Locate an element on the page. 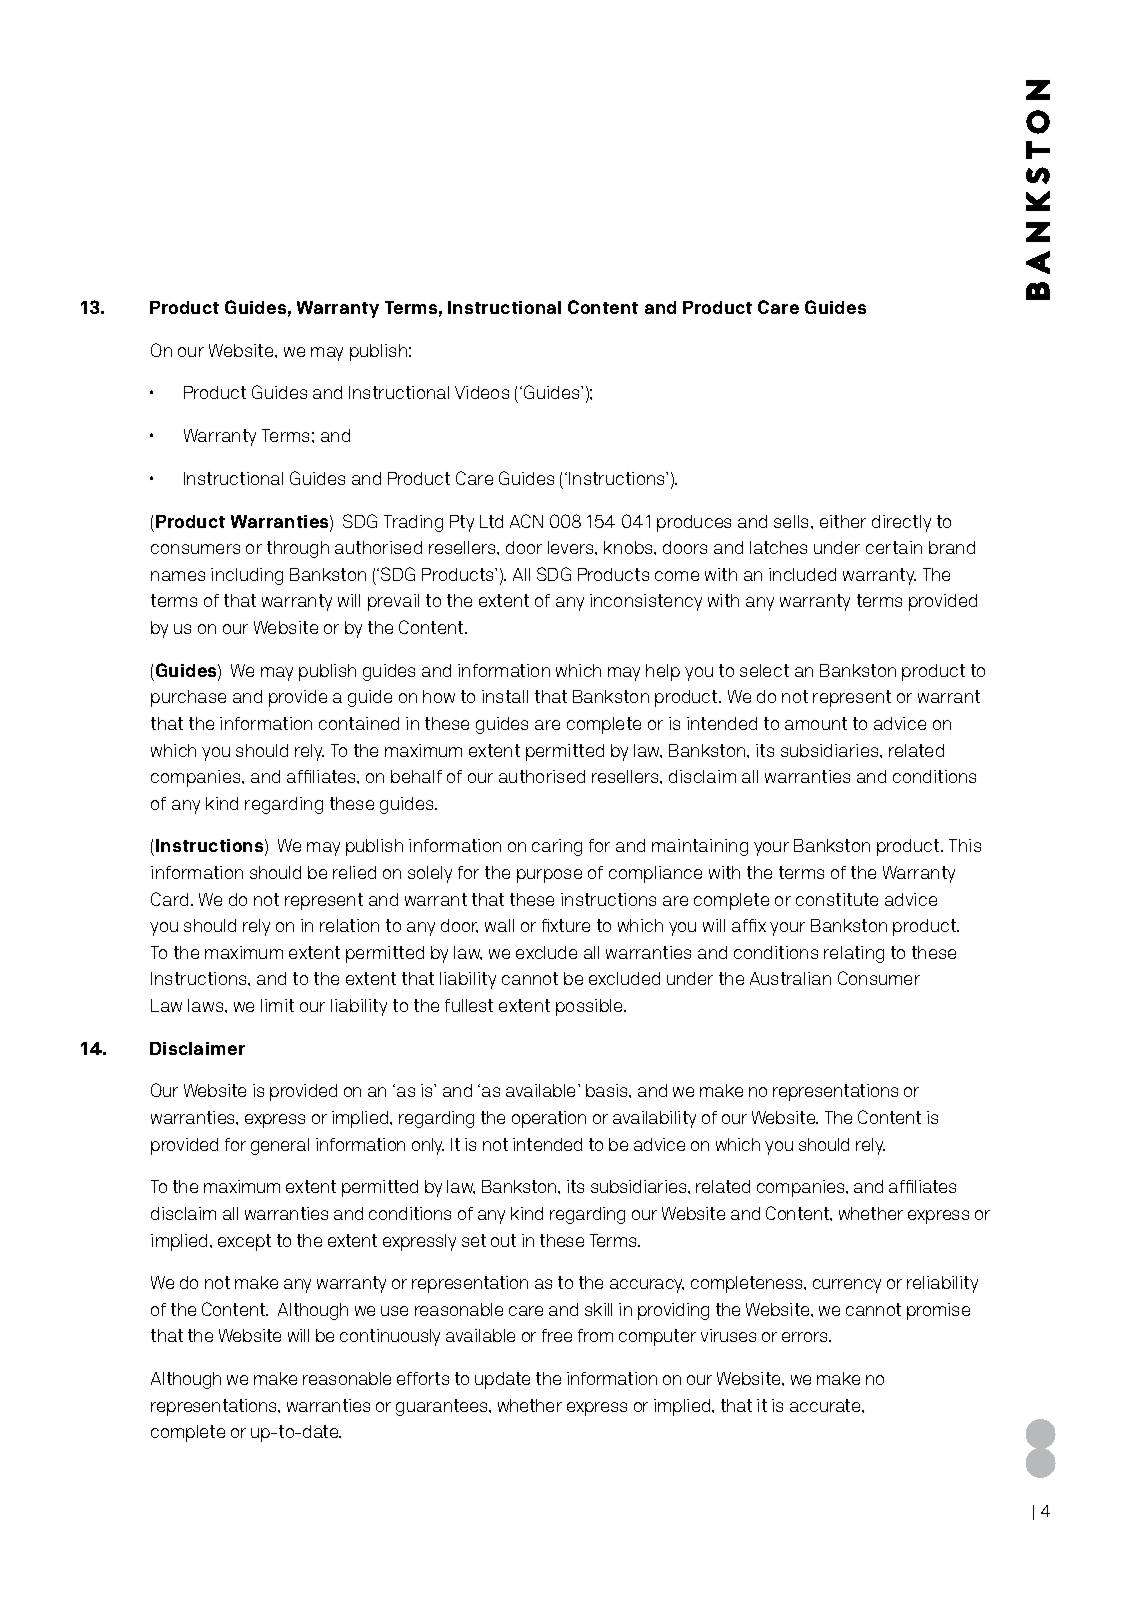  general is located at coordinates (280, 1146).
